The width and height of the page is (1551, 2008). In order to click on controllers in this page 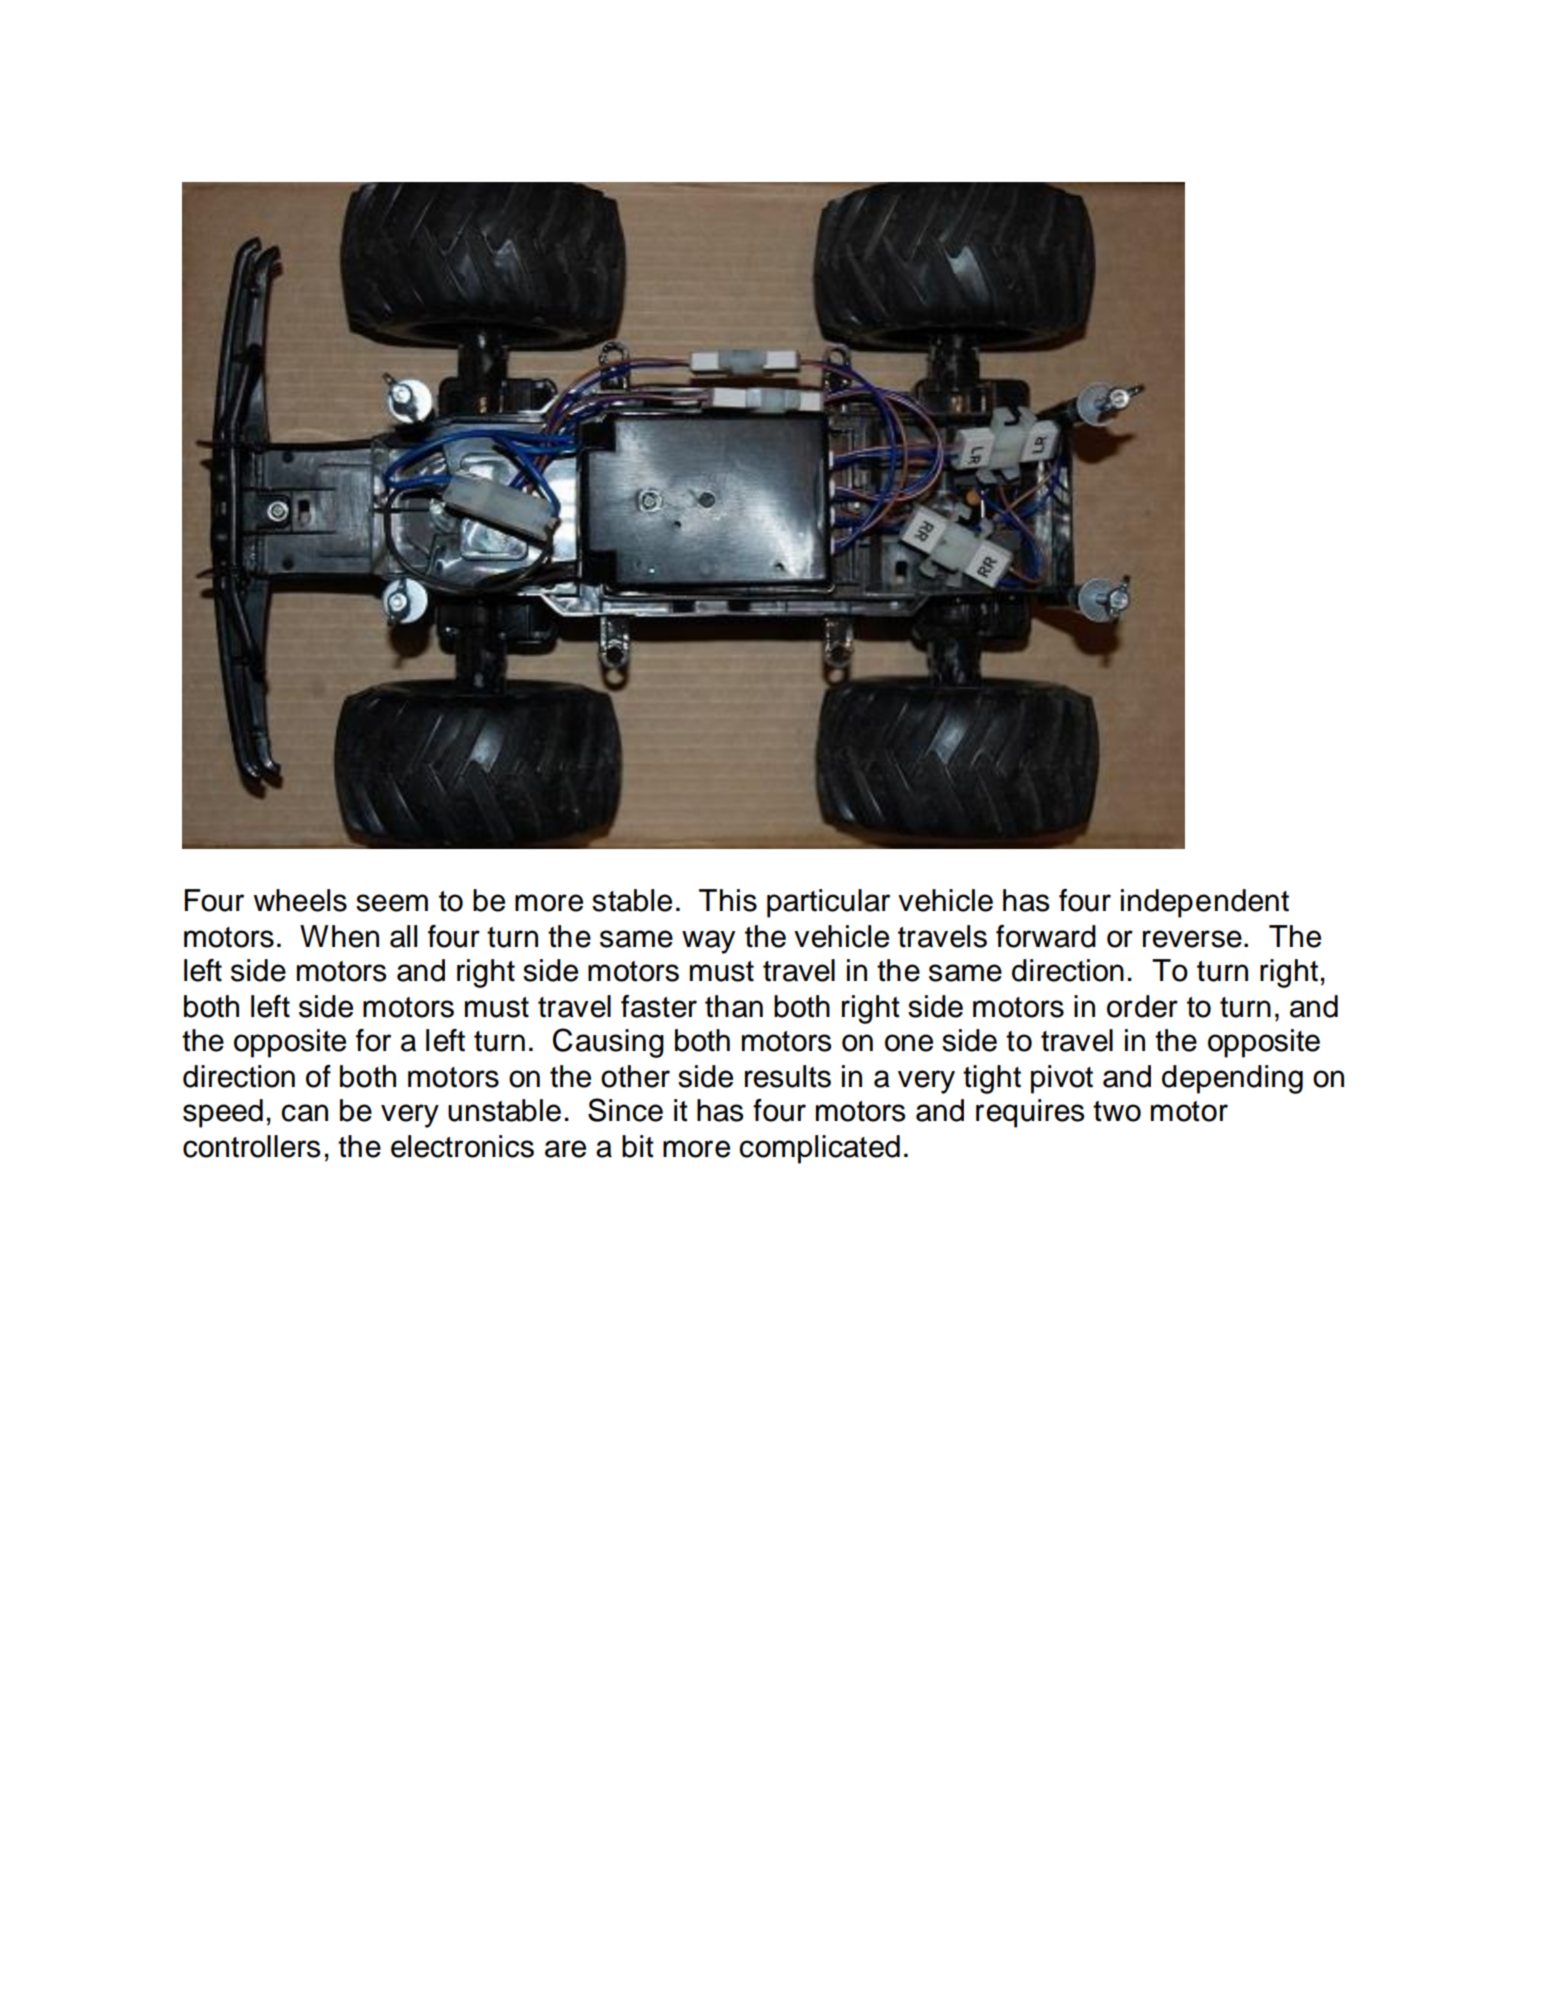, I will do `click(252, 1146)`.
